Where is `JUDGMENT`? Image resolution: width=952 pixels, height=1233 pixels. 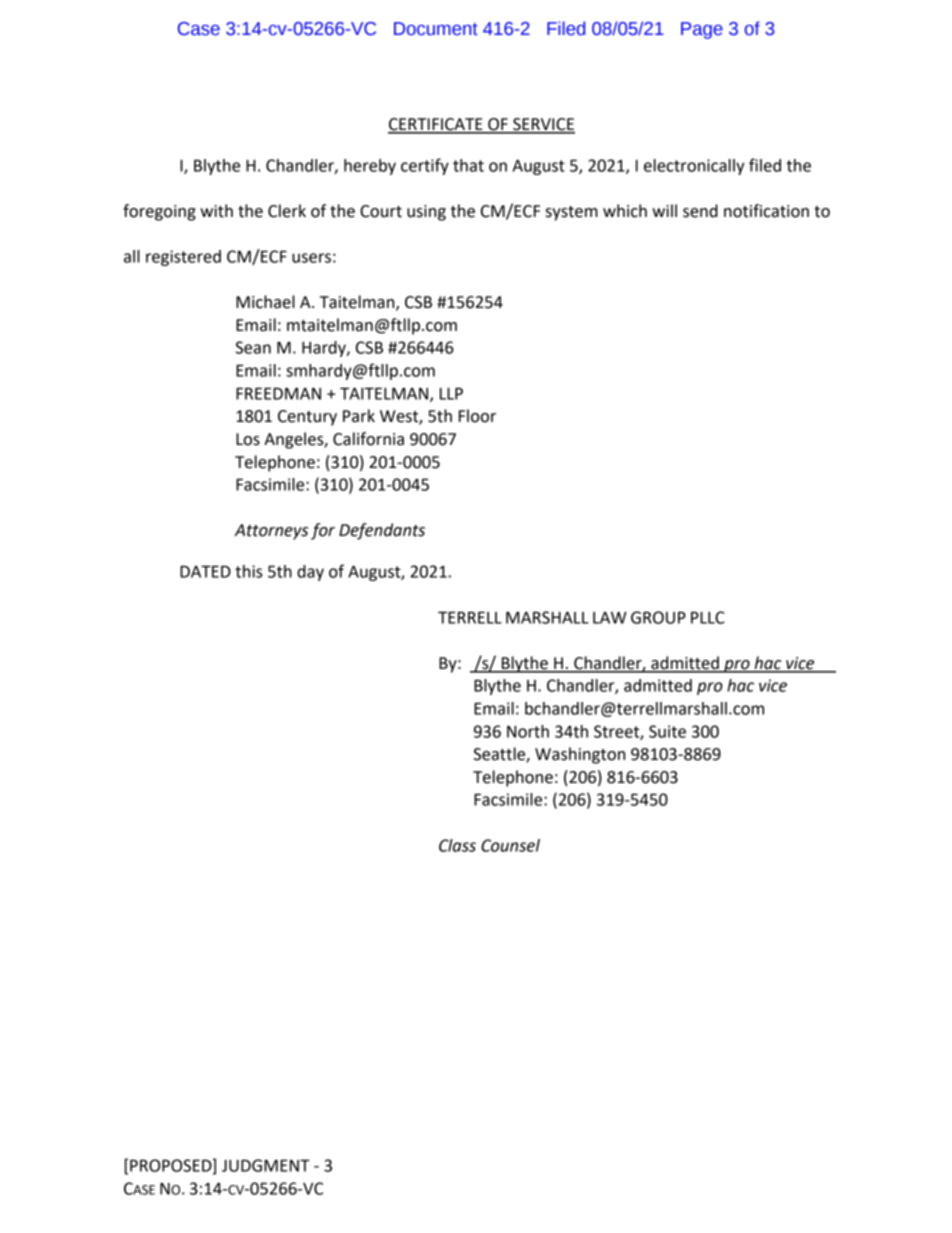 JUDGMENT is located at coordinates (266, 1165).
